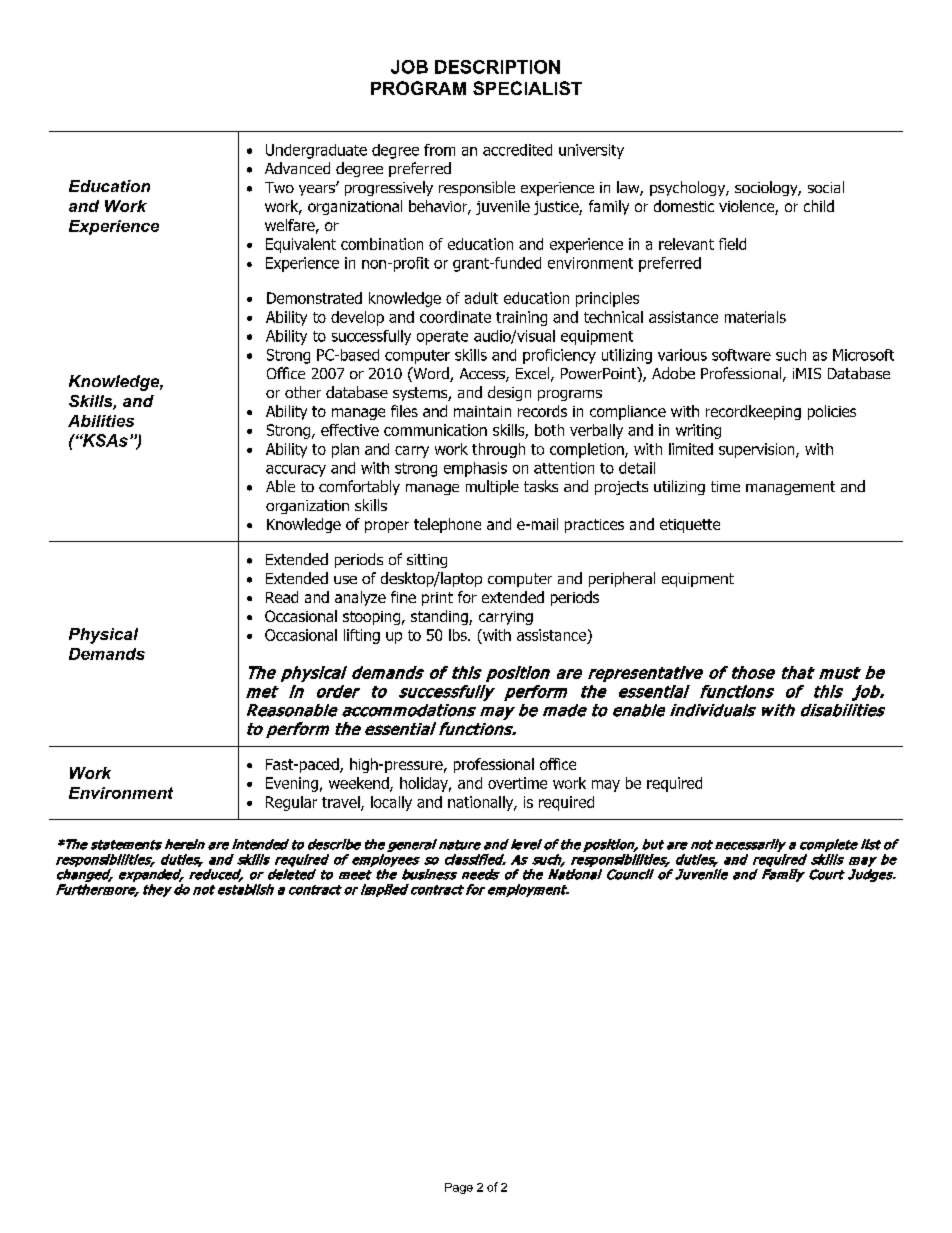 This image has height=1233, width=952. Describe the element at coordinates (342, 803) in the image. I see `travel` at that location.
